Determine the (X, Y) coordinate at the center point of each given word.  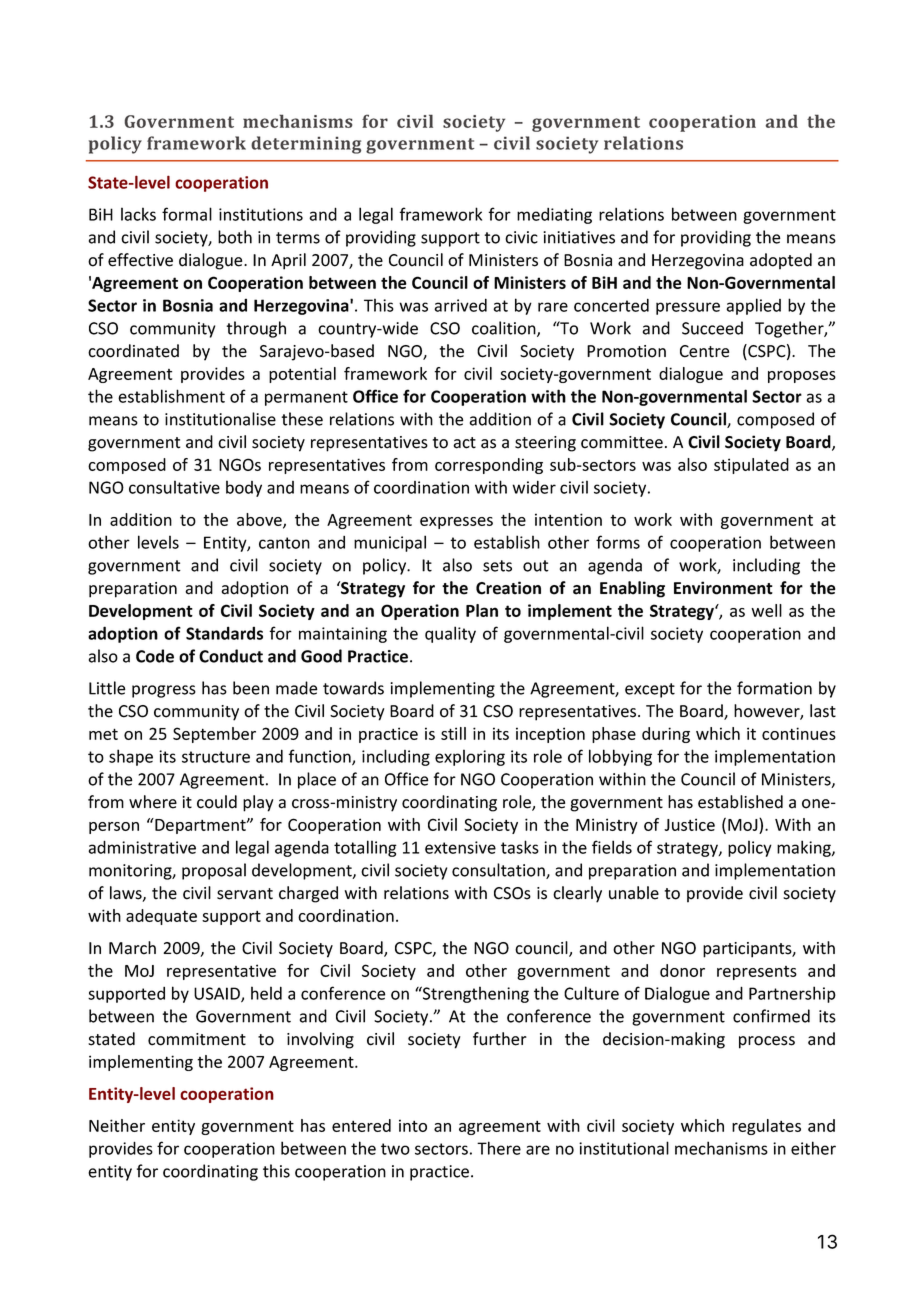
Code (155, 656)
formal (187, 214)
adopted (781, 261)
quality (450, 634)
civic (521, 237)
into (413, 1125)
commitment (197, 1039)
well (766, 610)
